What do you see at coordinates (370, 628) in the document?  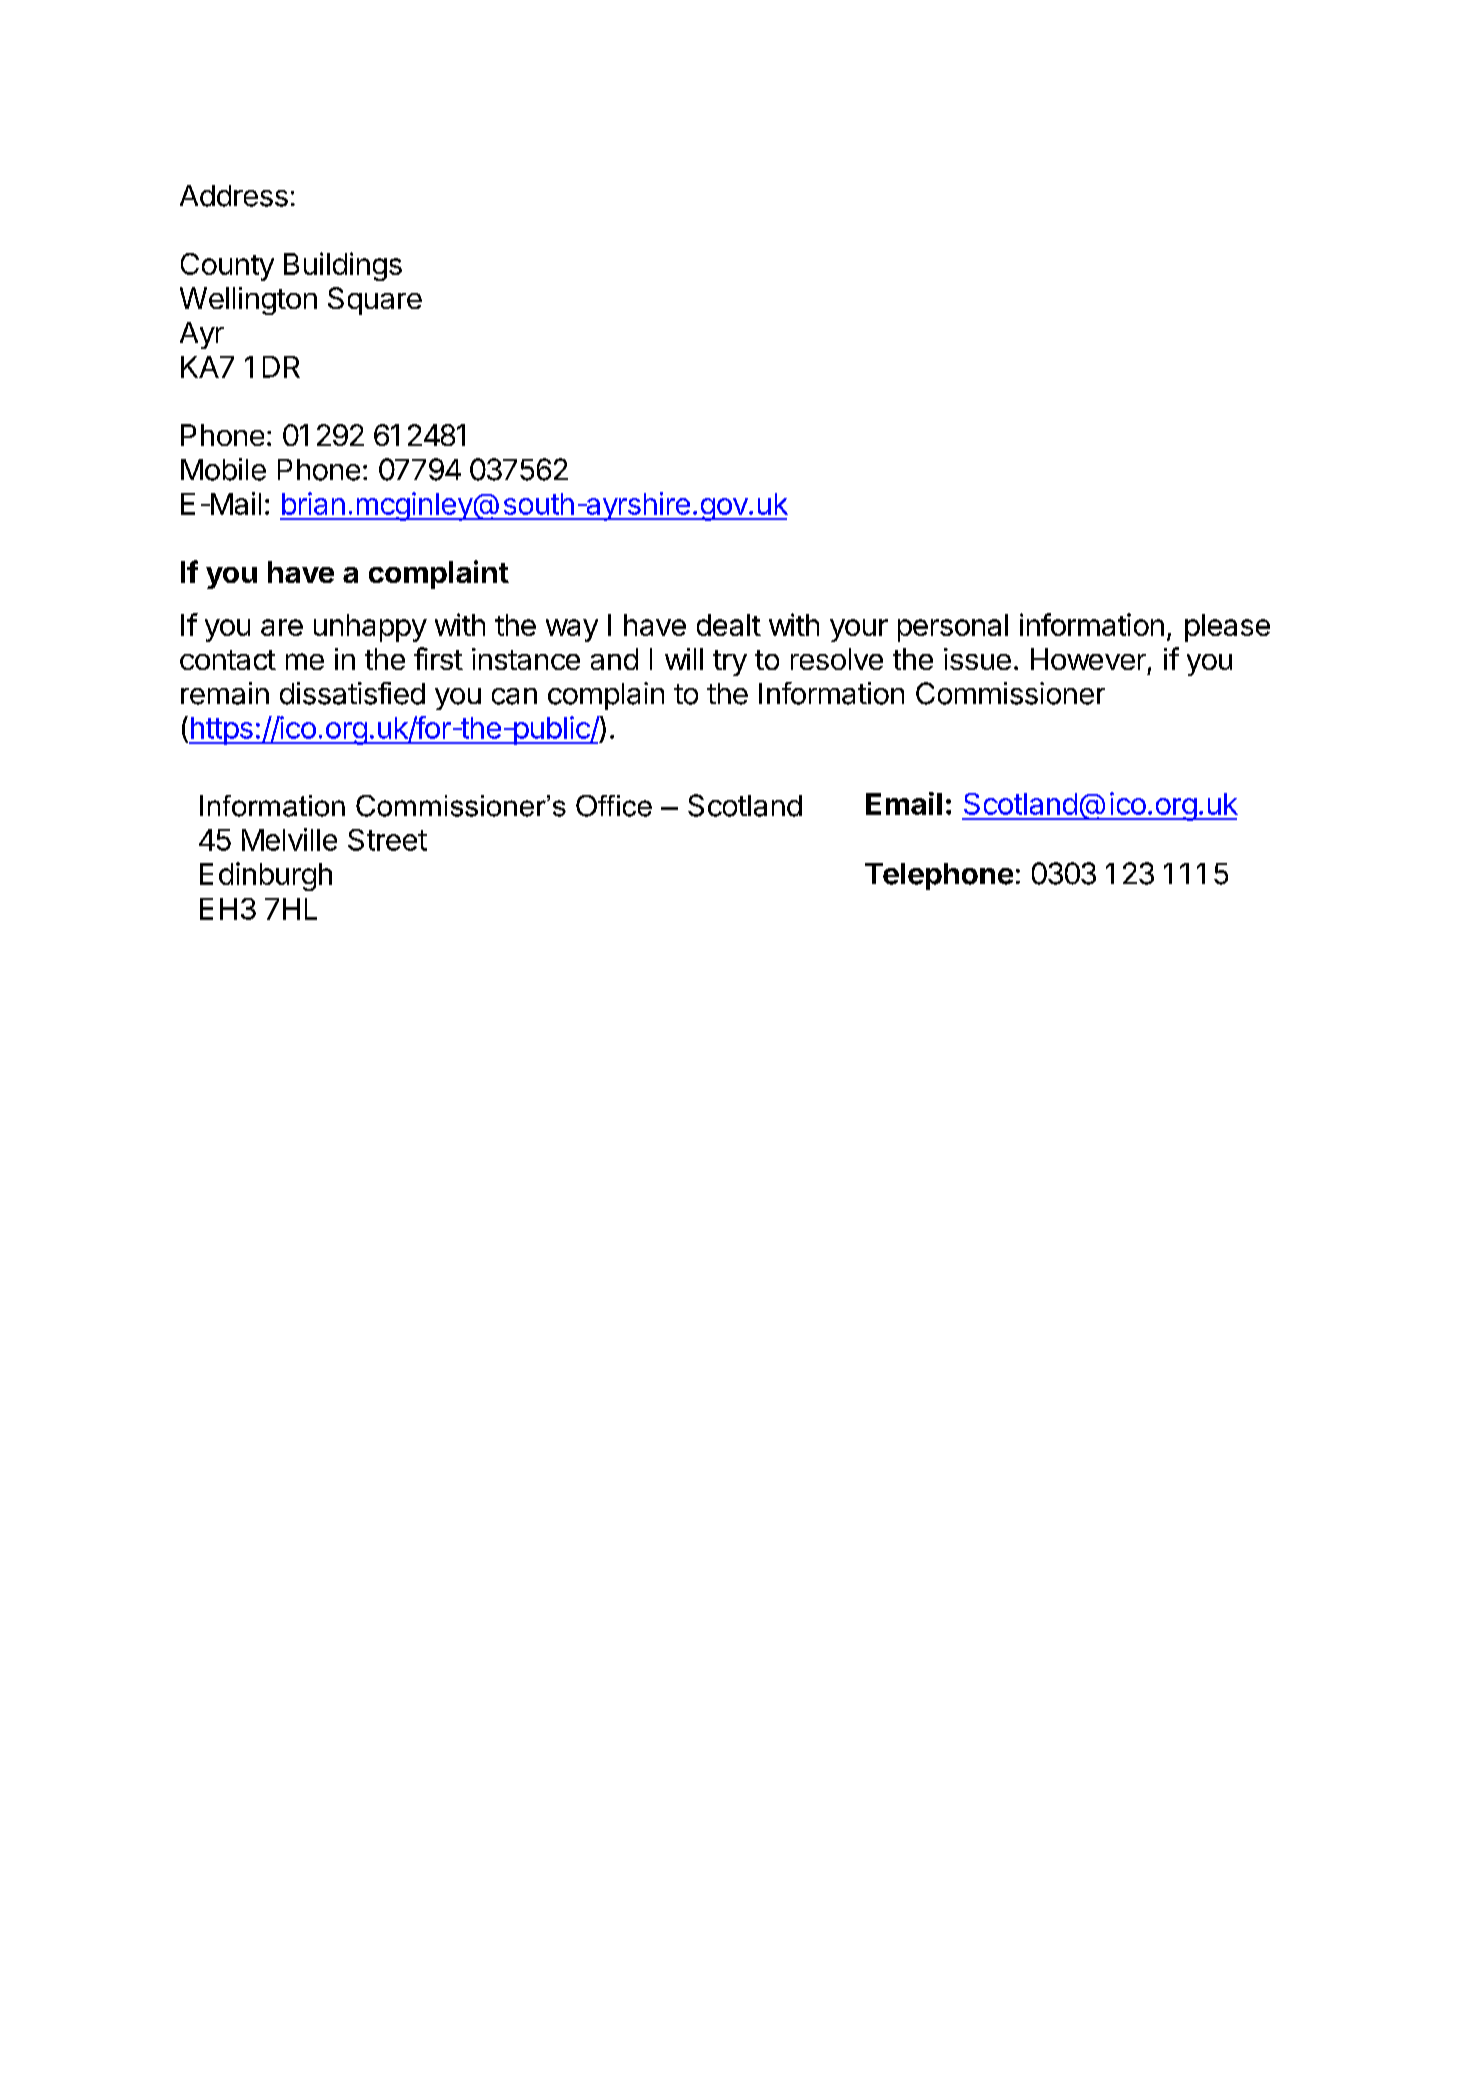 I see `unhappy` at bounding box center [370, 628].
